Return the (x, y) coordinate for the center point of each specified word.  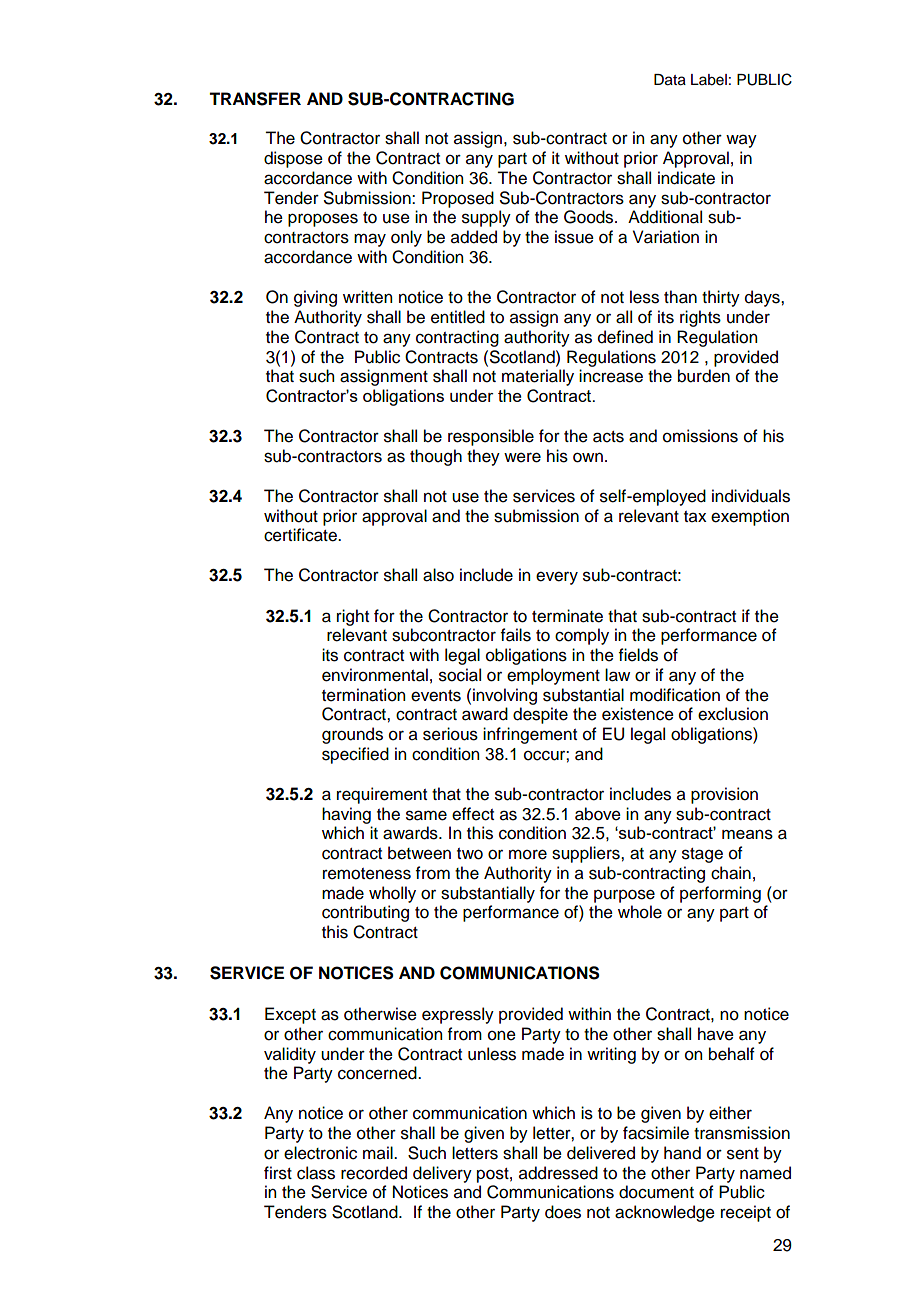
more (528, 854)
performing (720, 894)
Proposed (458, 199)
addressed (558, 1173)
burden (704, 376)
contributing (365, 913)
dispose (293, 159)
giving (315, 298)
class (316, 1173)
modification (675, 695)
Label (709, 80)
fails (516, 635)
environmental (375, 675)
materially (538, 377)
